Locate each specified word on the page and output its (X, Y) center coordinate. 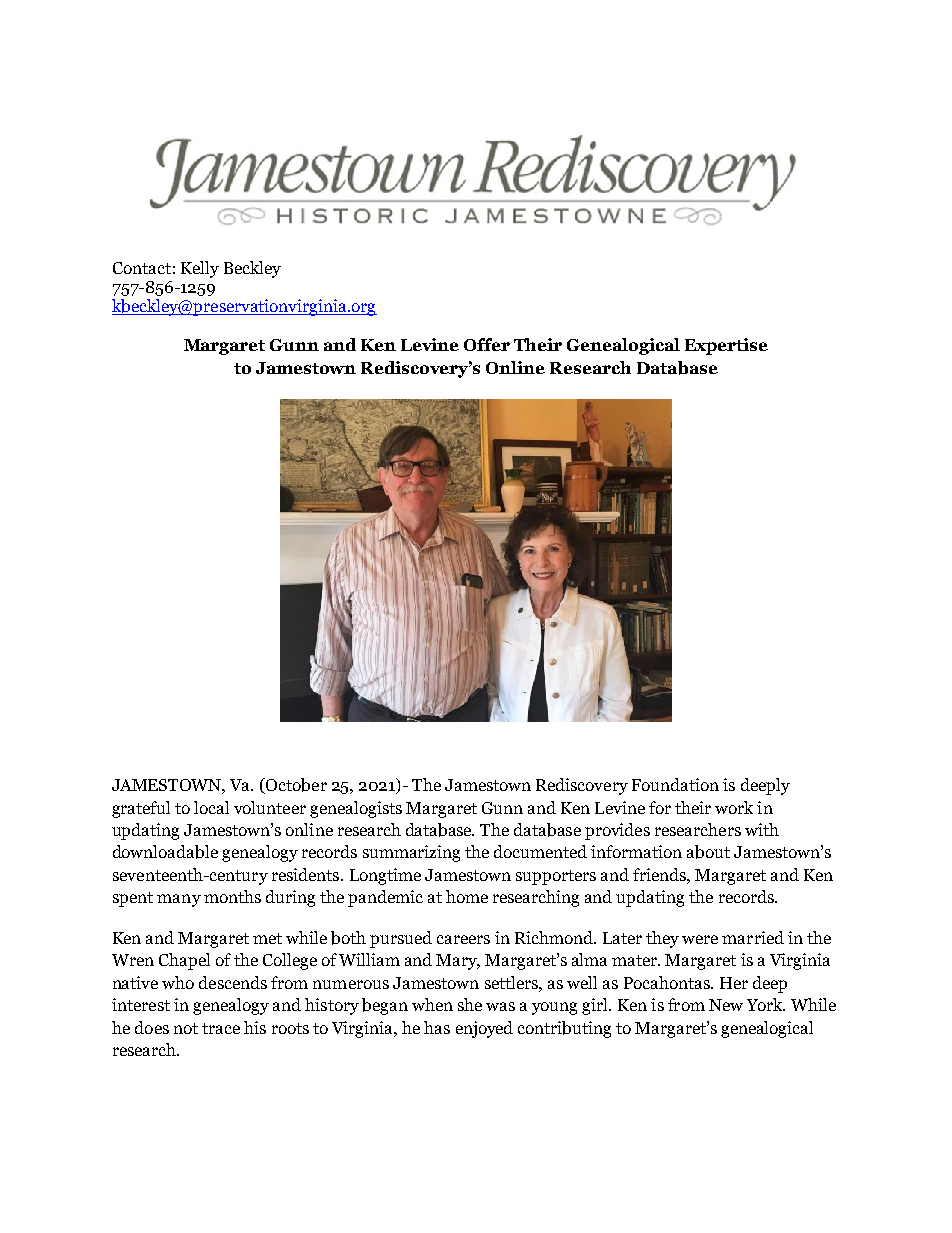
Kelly (200, 269)
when (432, 1004)
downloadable (165, 852)
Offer (487, 344)
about (708, 852)
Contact (142, 268)
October (295, 786)
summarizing (411, 853)
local (211, 807)
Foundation (675, 784)
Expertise (726, 346)
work (734, 807)
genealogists (356, 809)
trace (221, 1028)
